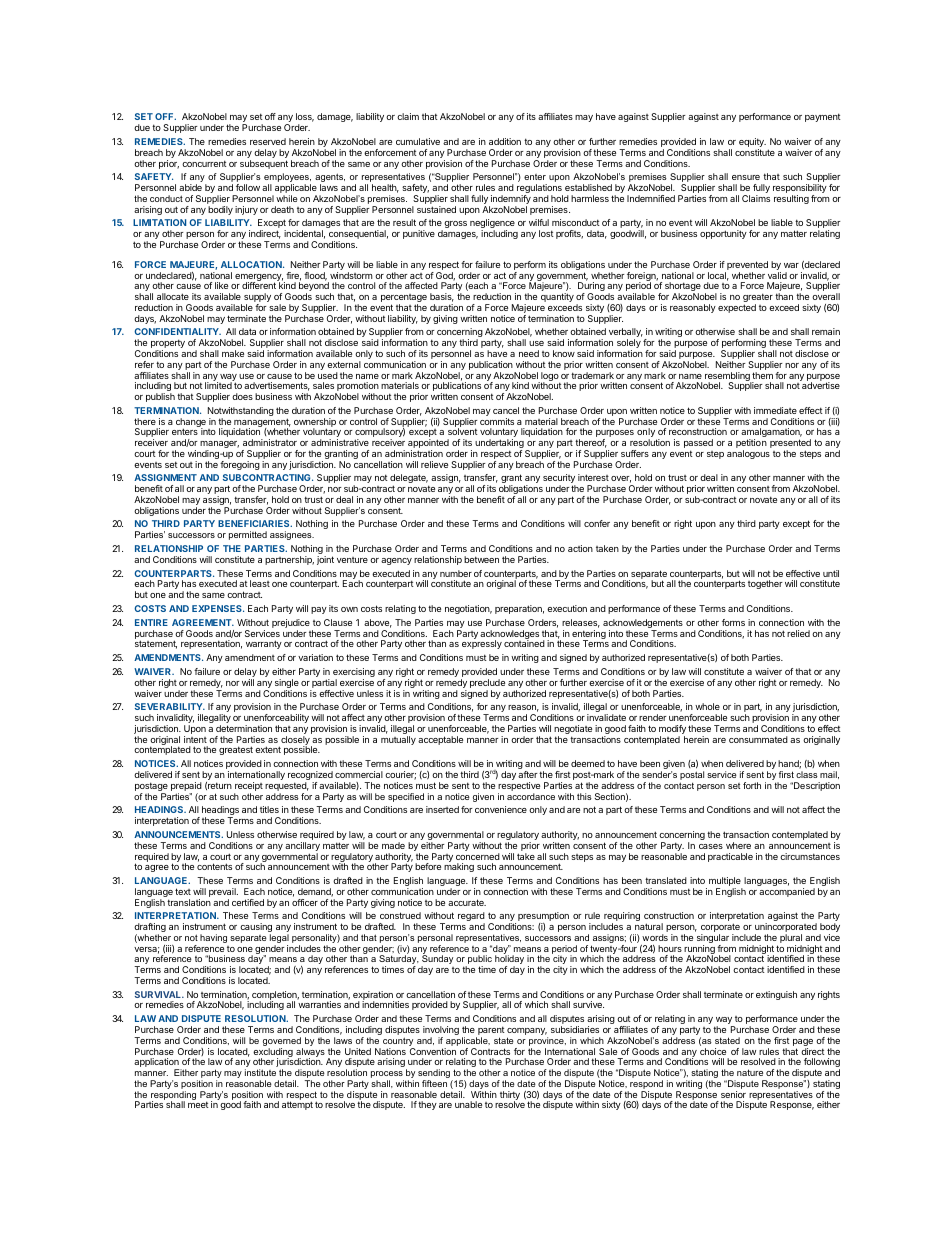  What do you see at coordinates (260, 1072) in the screenshot?
I see `institute` at bounding box center [260, 1072].
